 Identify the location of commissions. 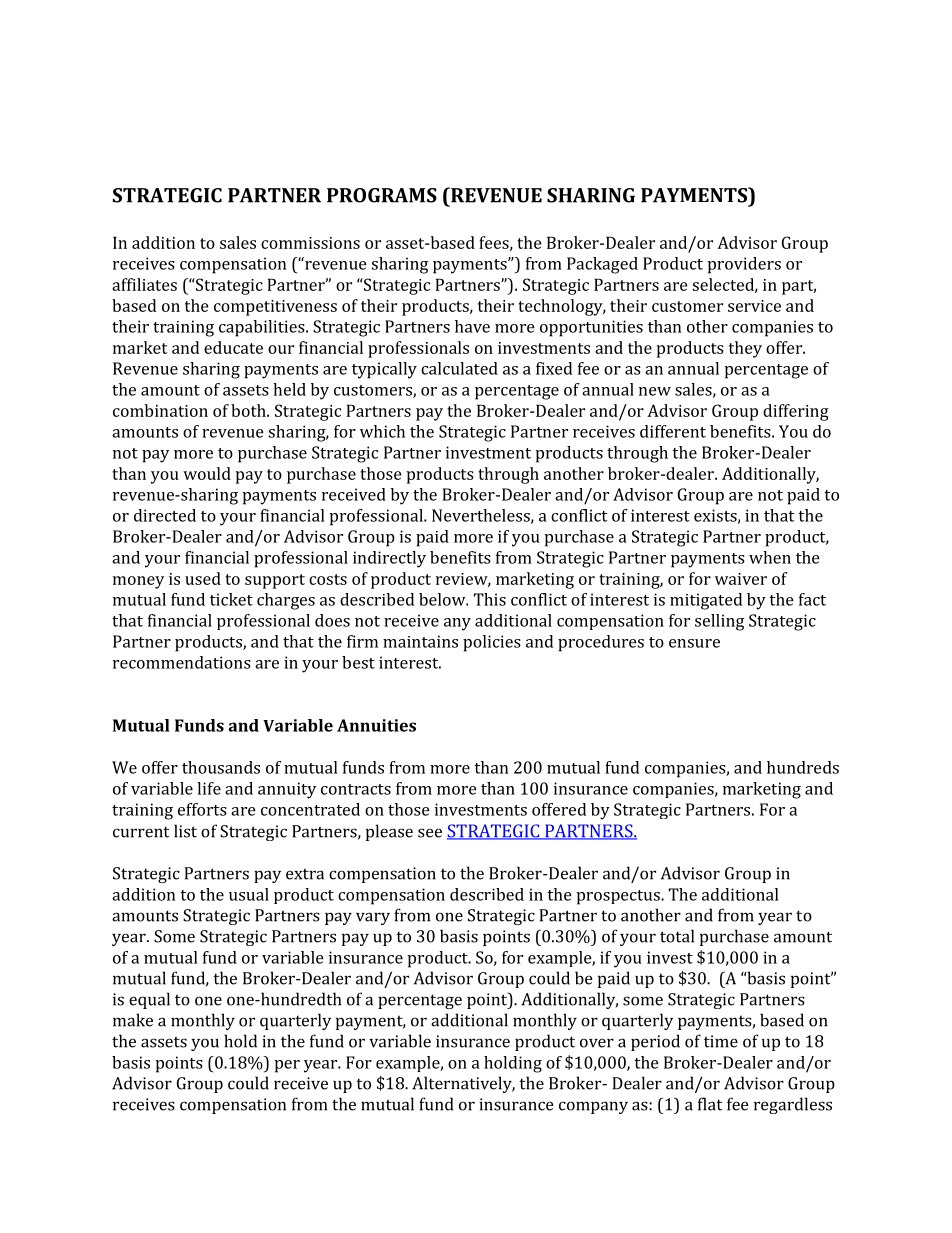
(310, 243).
